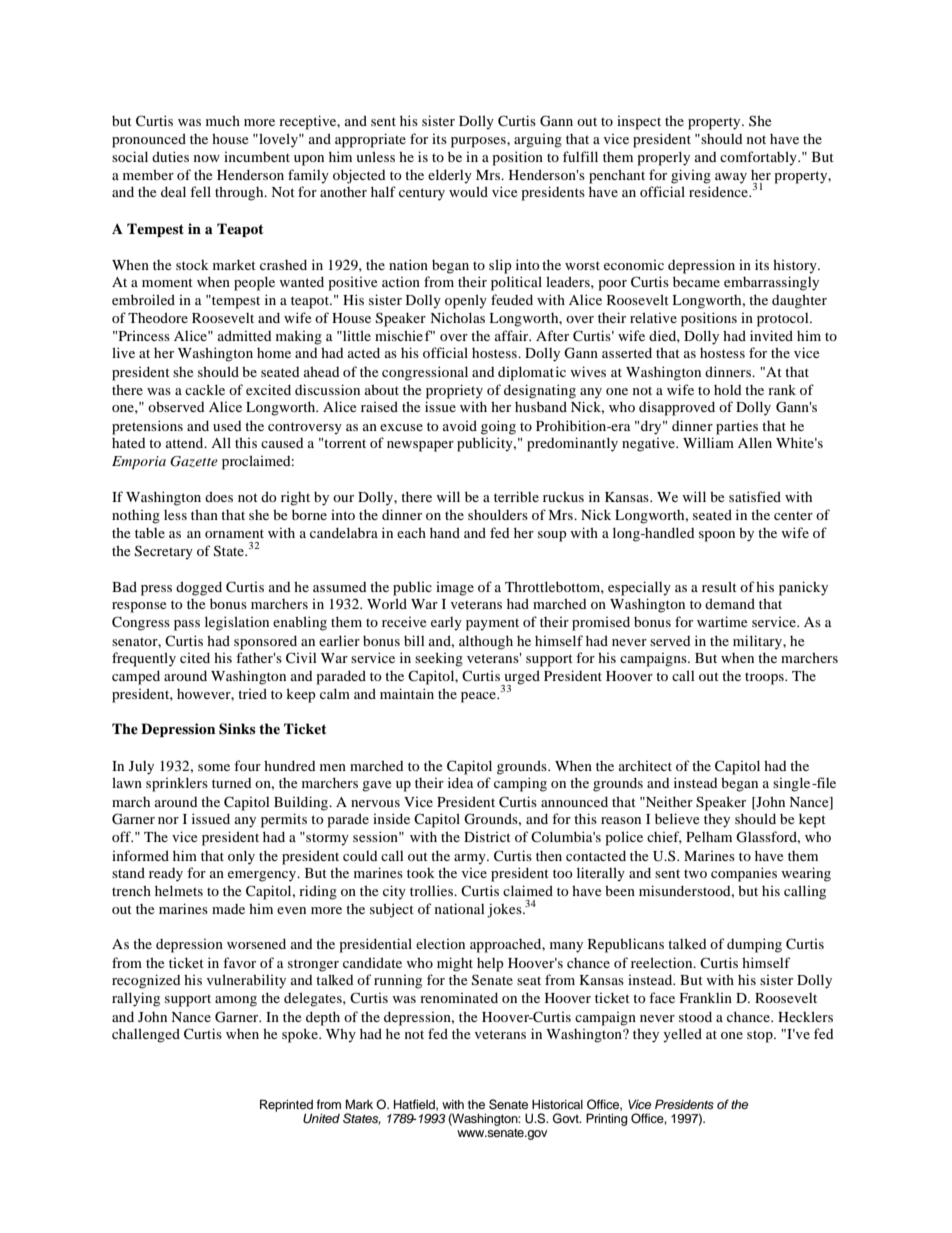  Describe the element at coordinates (761, 1036) in the screenshot. I see `stop` at that location.
